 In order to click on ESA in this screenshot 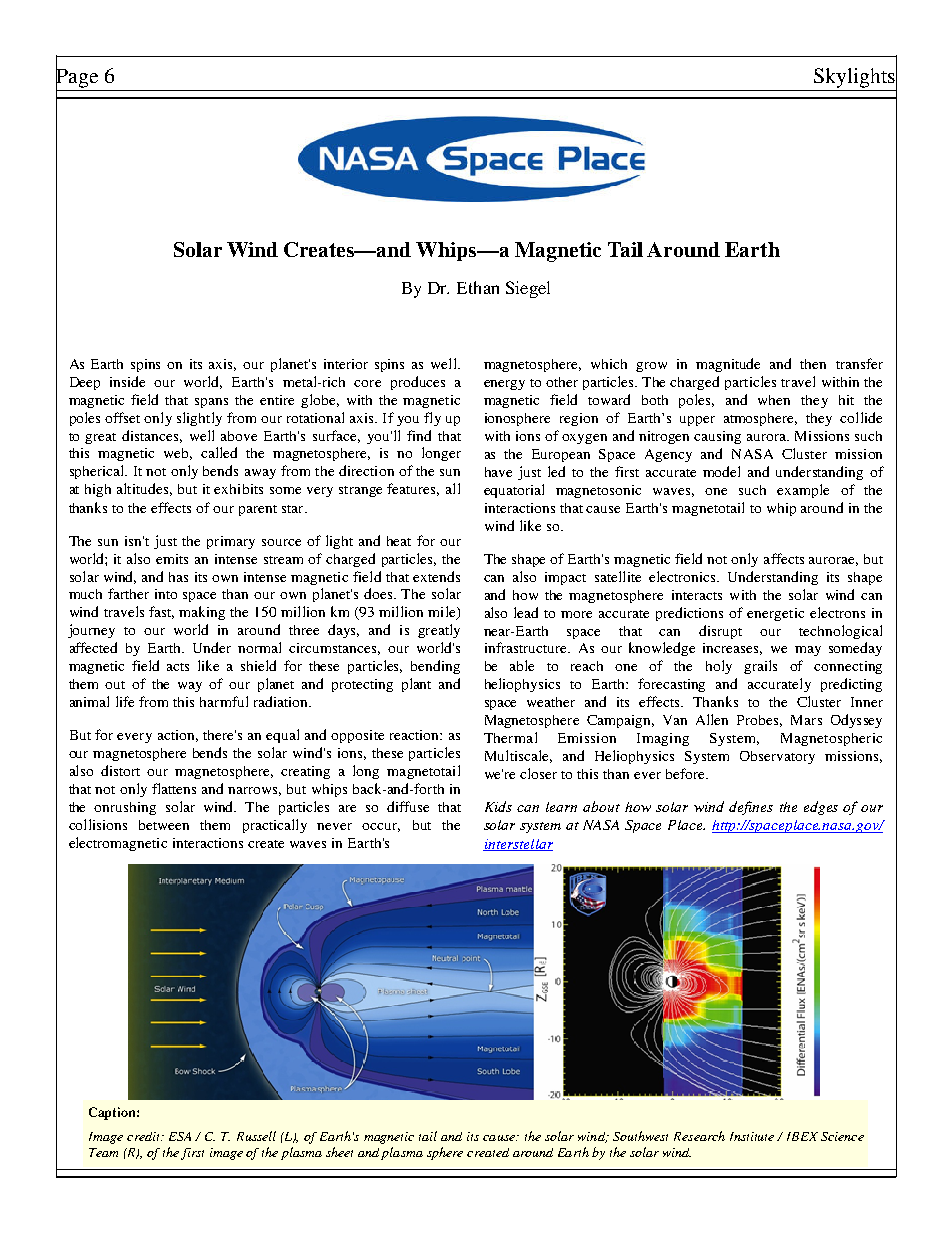, I will do `click(180, 1136)`.
